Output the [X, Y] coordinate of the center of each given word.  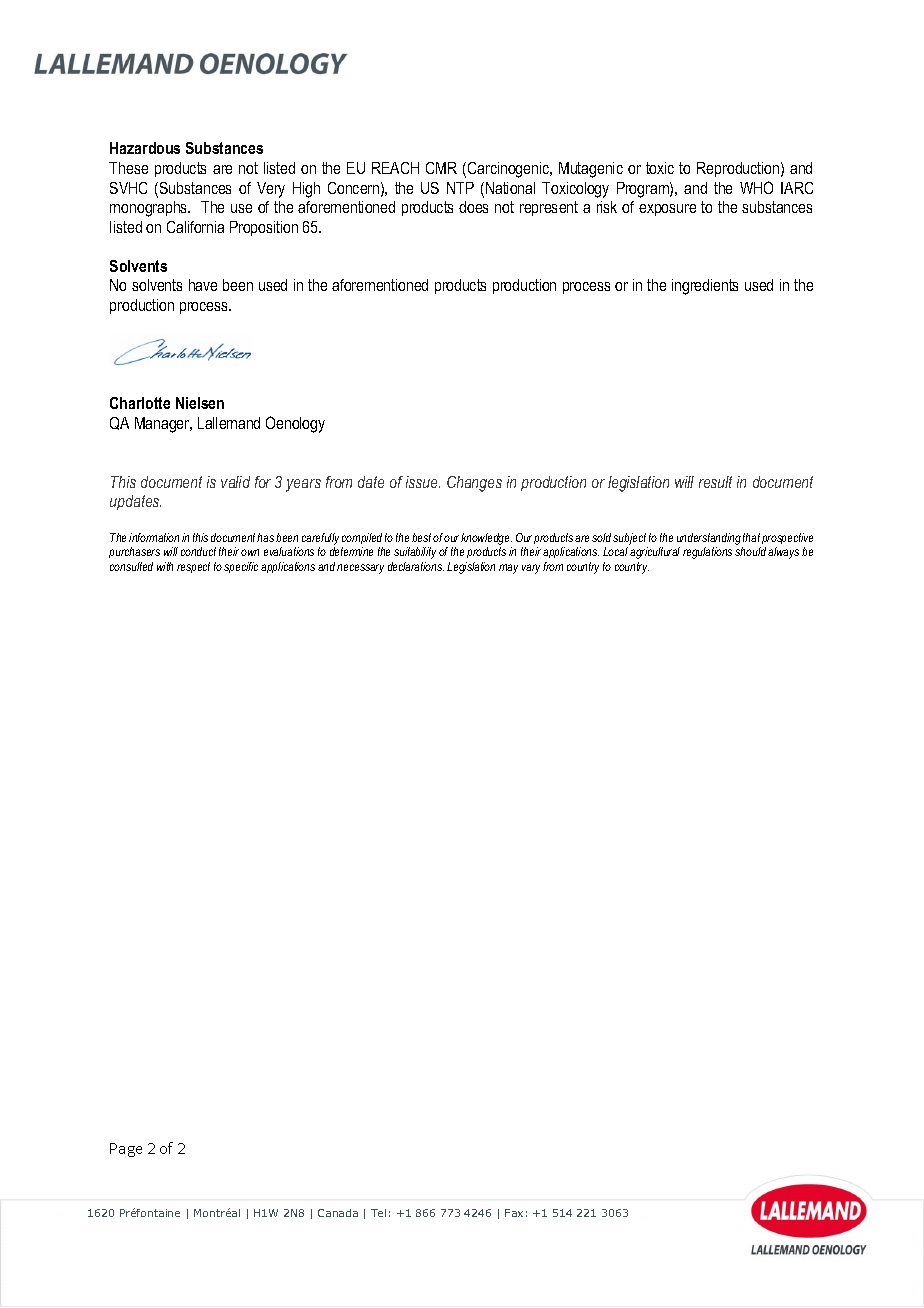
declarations [416, 566]
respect [193, 567]
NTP [460, 188]
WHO [756, 187]
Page [126, 1150]
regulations [707, 553]
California [195, 227]
